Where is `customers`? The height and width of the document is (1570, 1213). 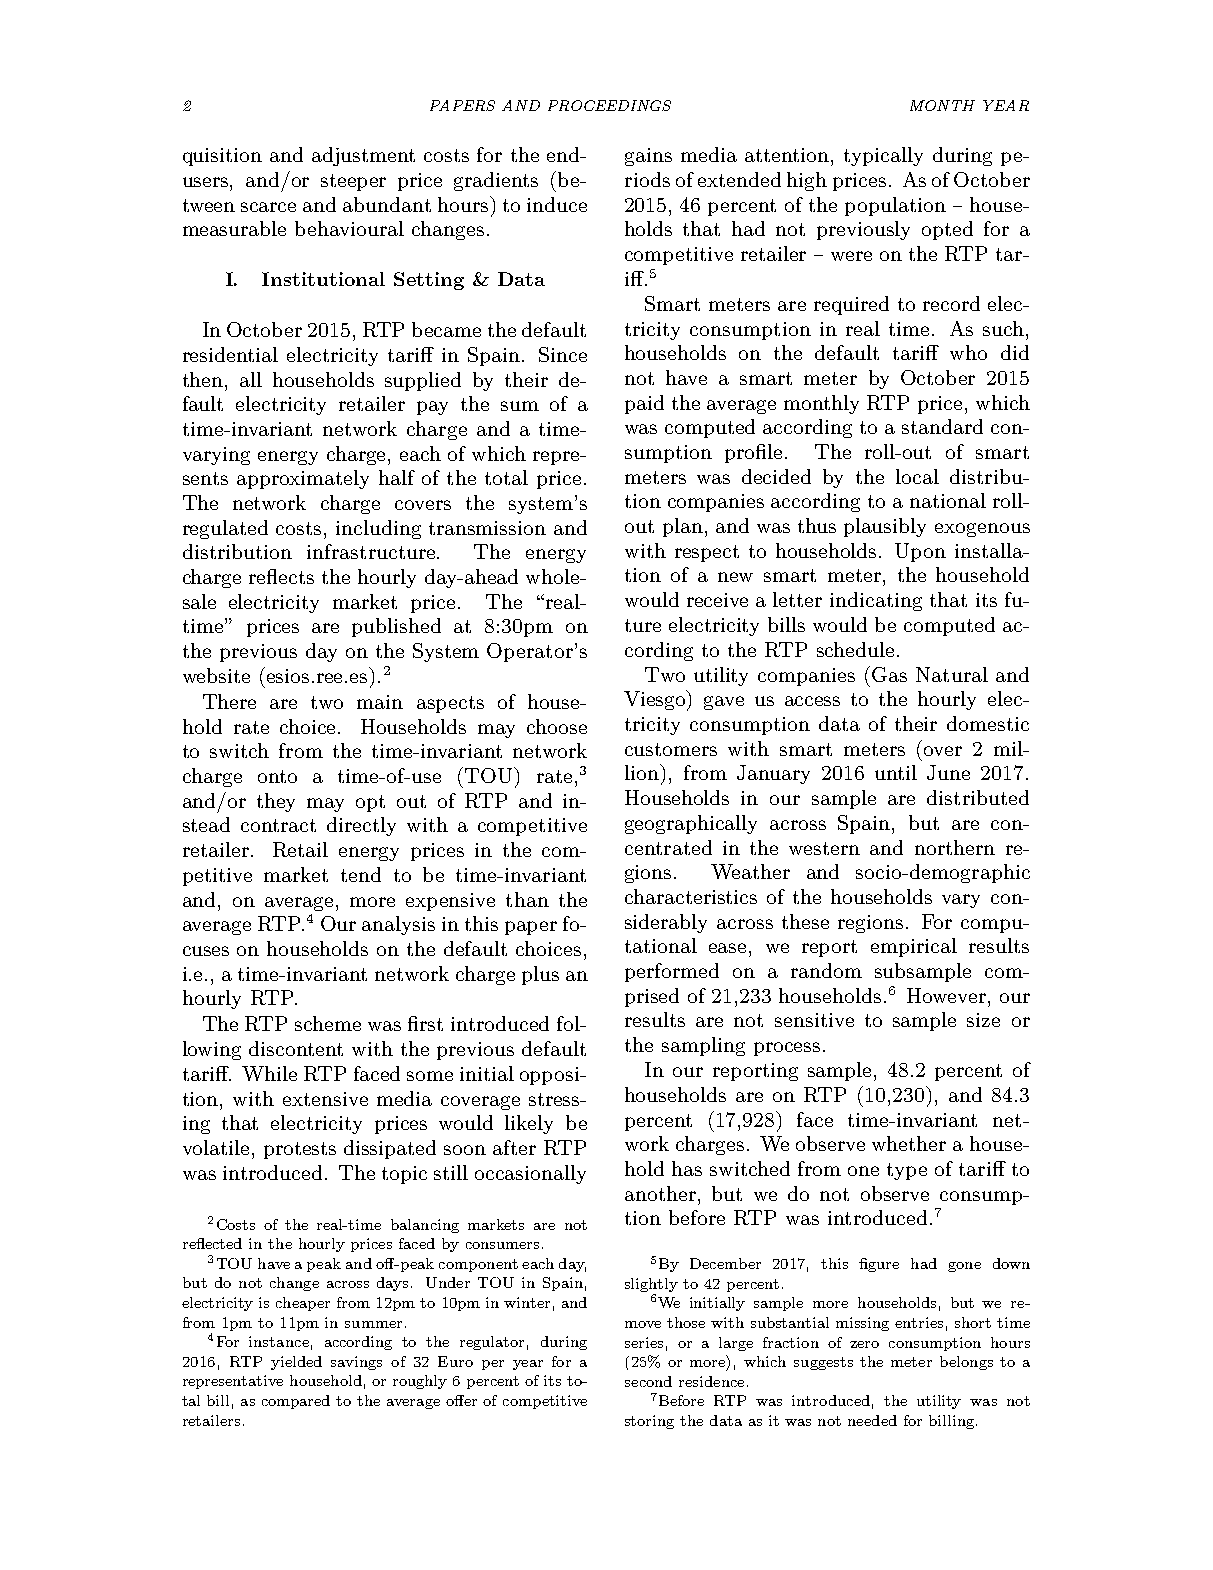
customers is located at coordinates (671, 749).
